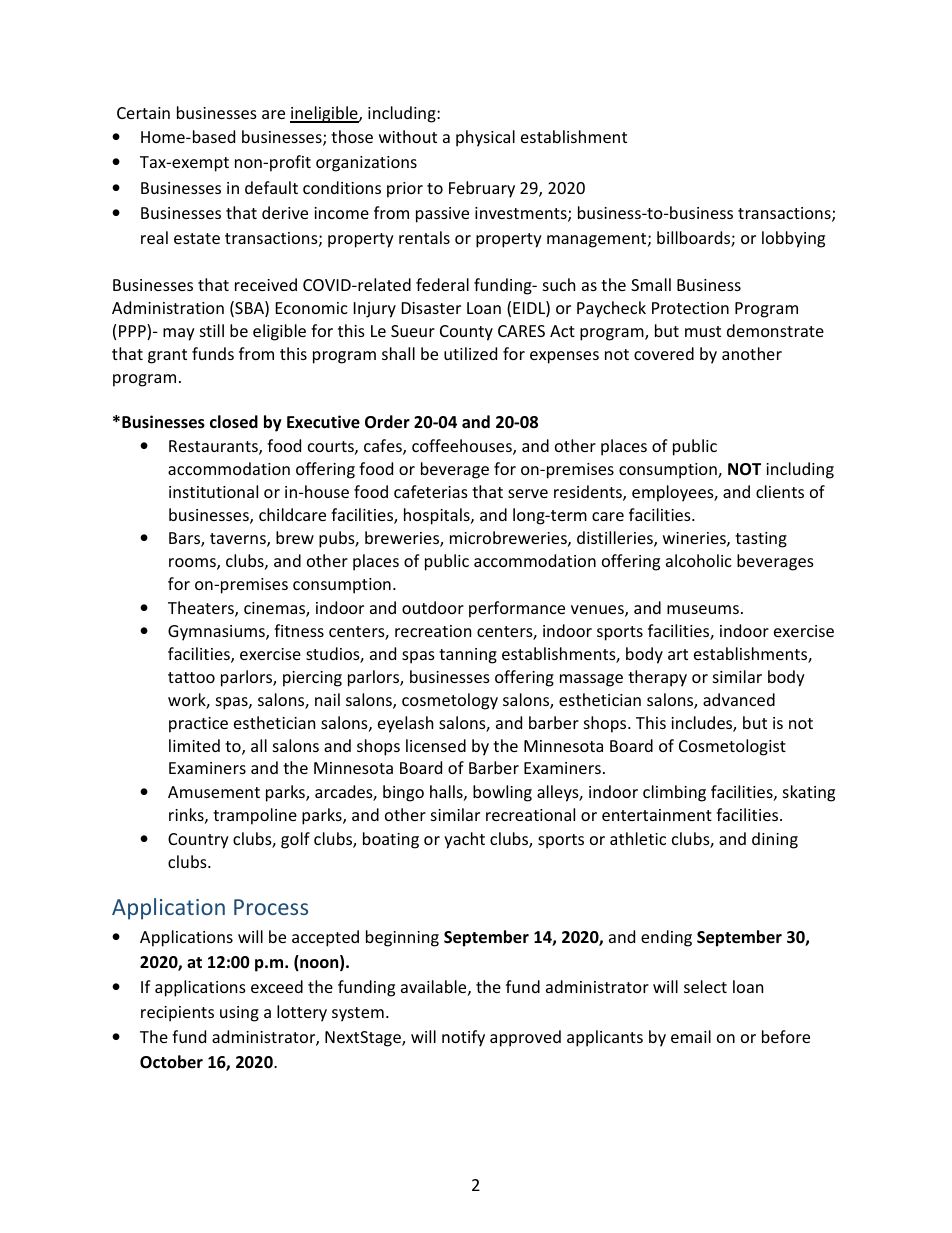  I want to click on lobbying, so click(793, 239).
